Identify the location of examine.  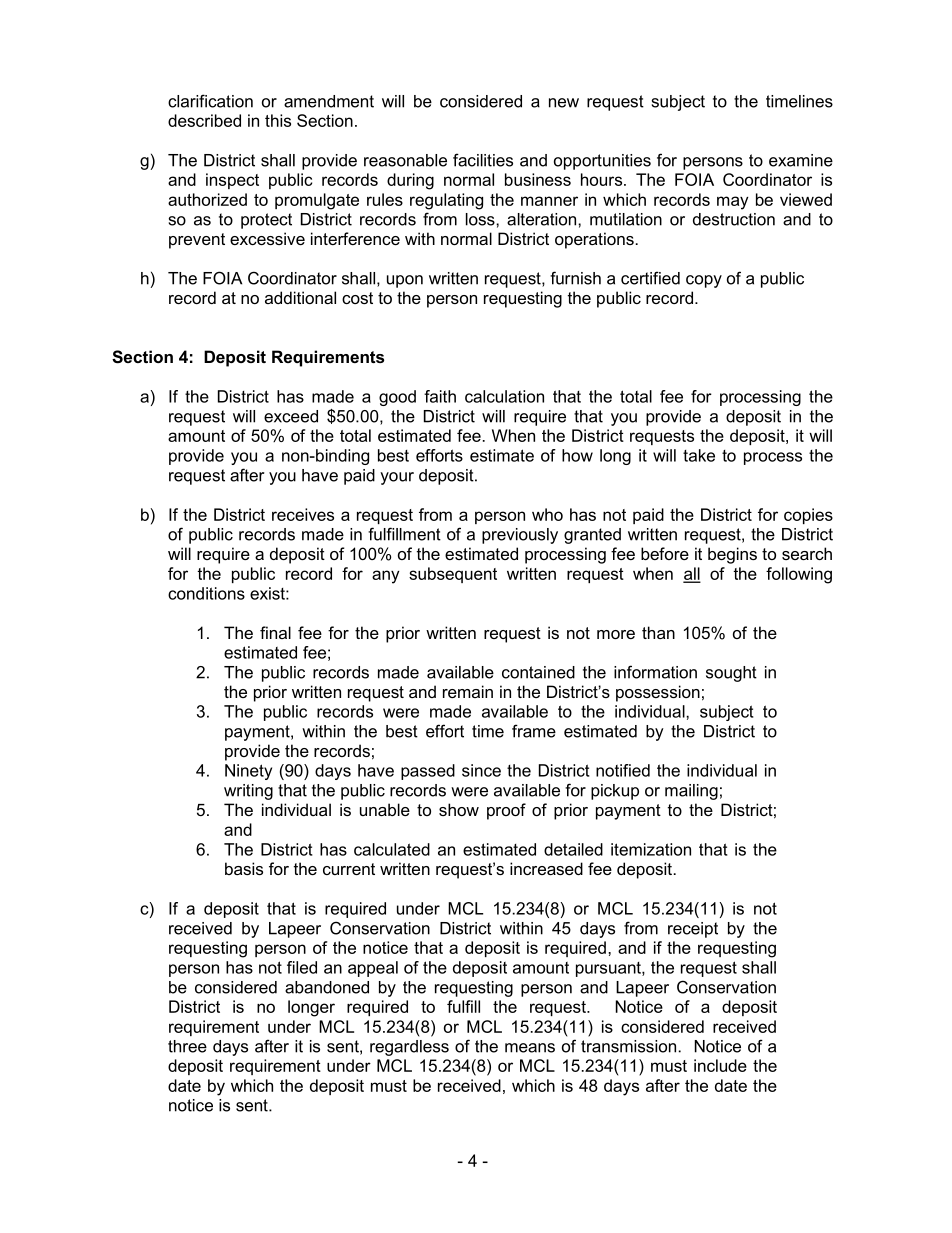
(801, 160).
